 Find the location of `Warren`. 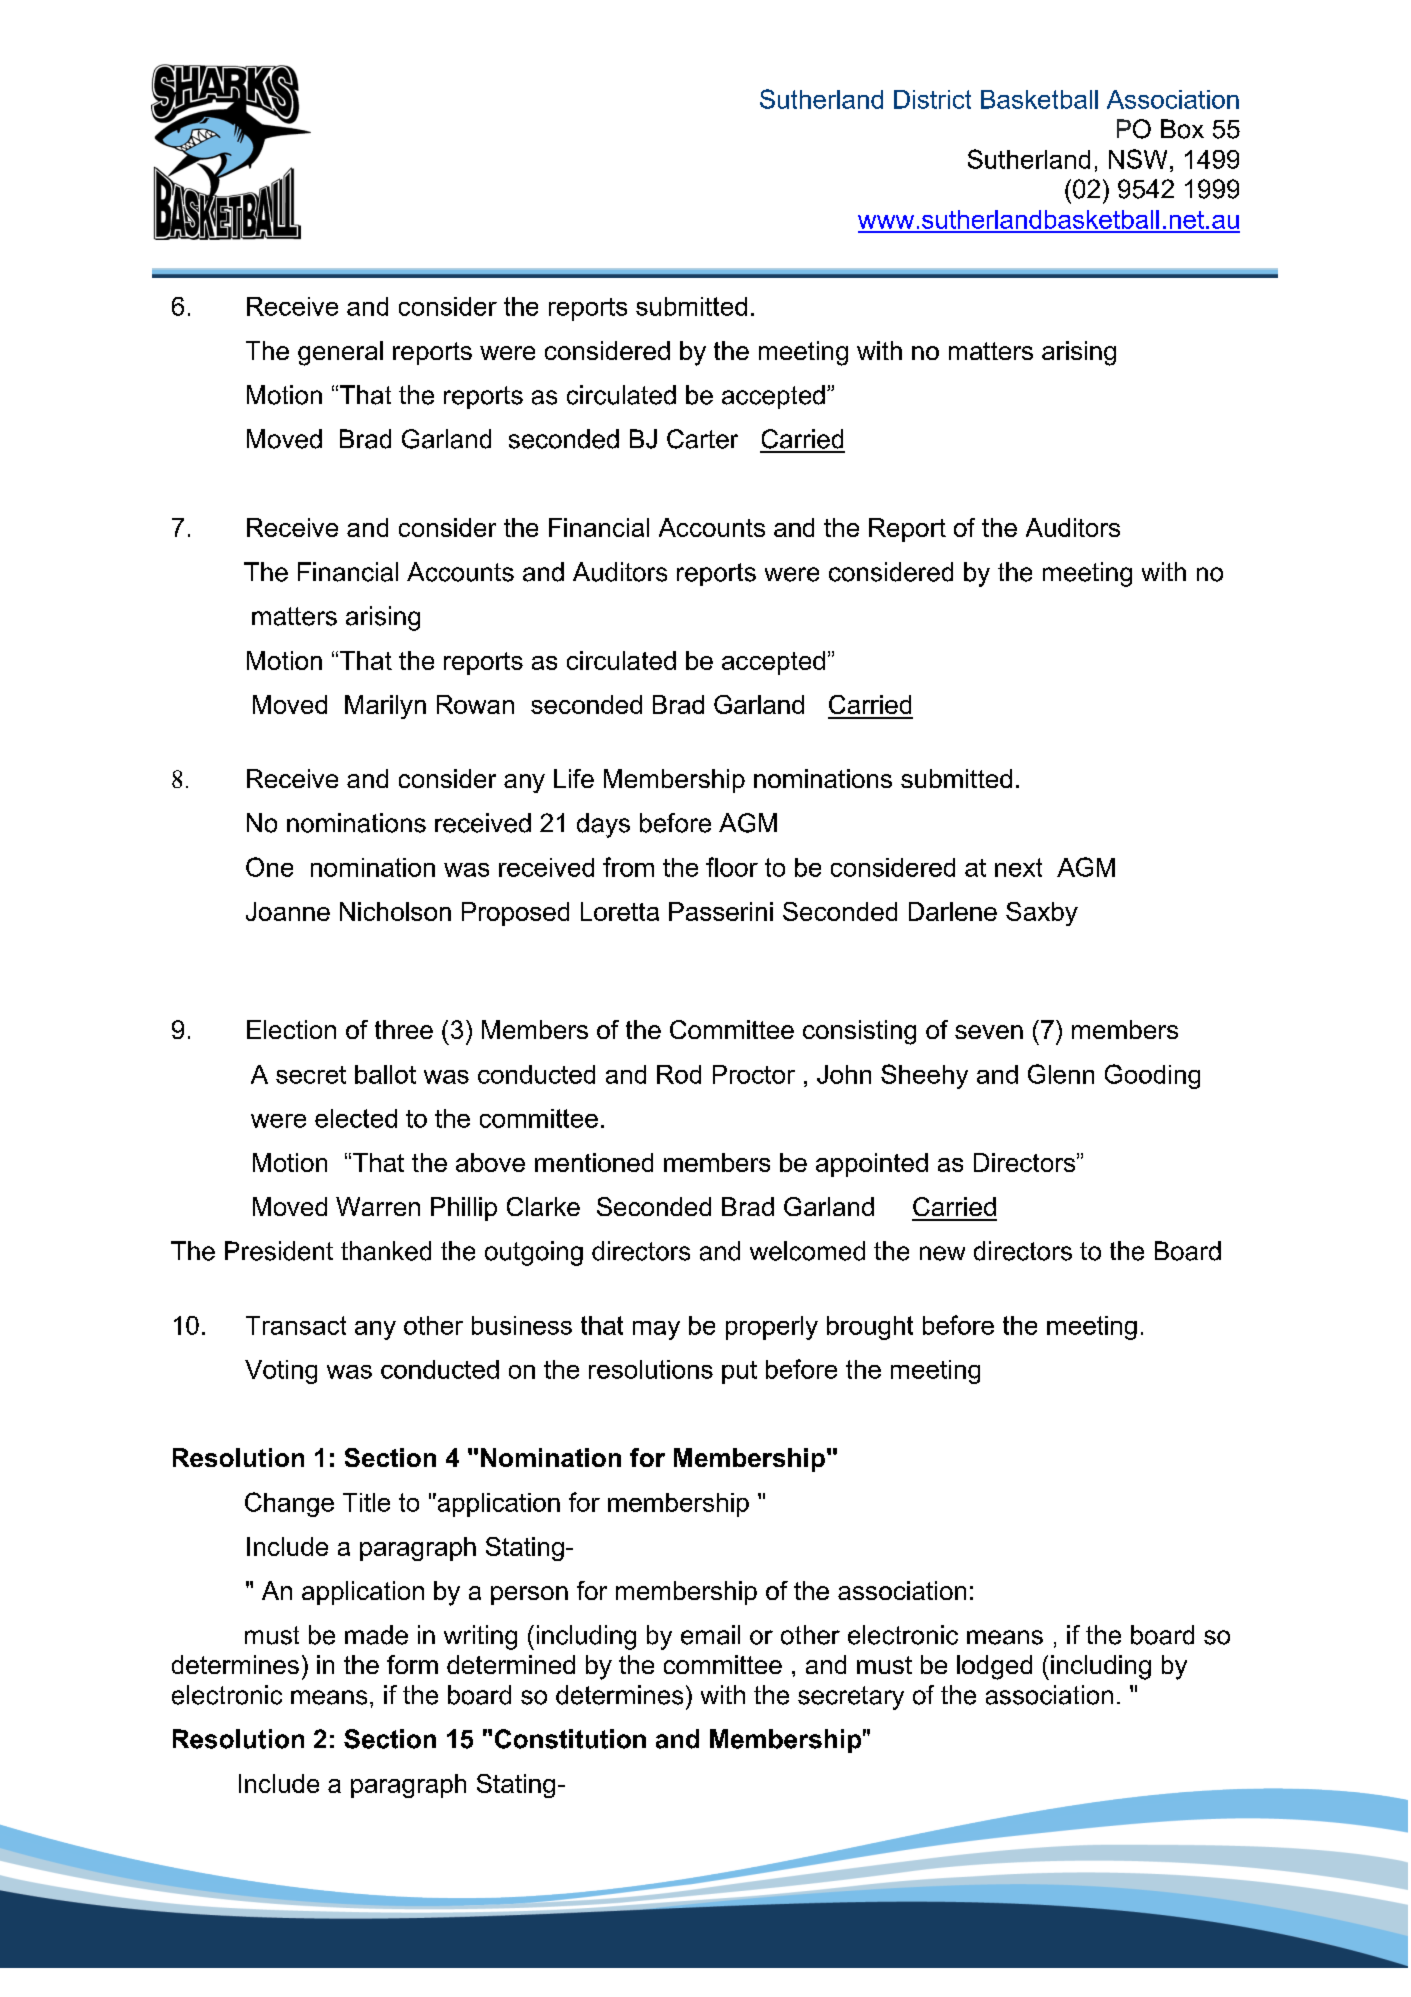

Warren is located at coordinates (378, 1206).
